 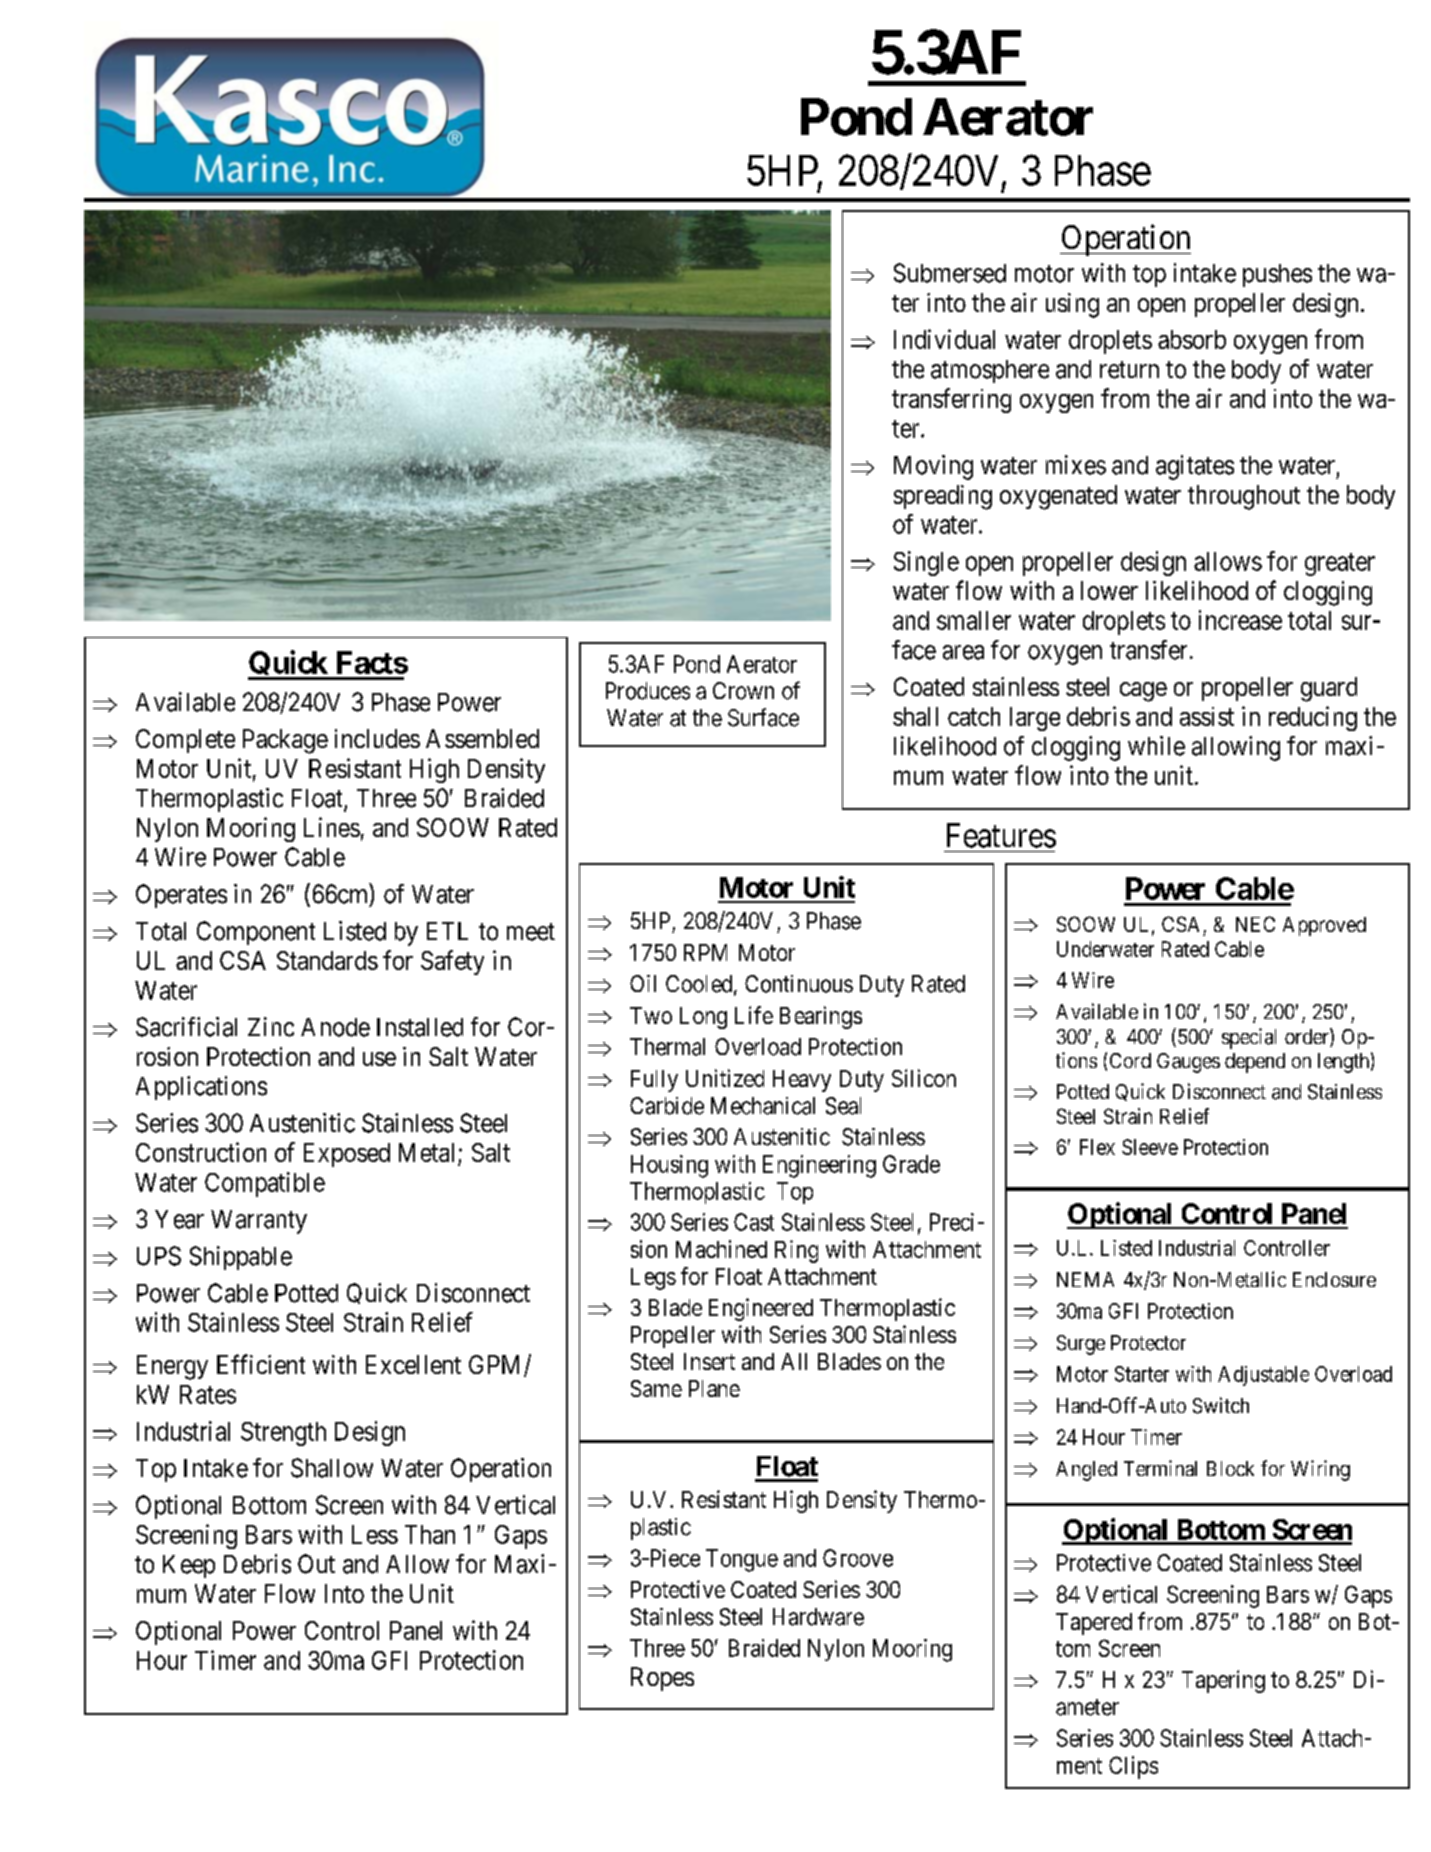 What do you see at coordinates (285, 741) in the screenshot?
I see `Package` at bounding box center [285, 741].
